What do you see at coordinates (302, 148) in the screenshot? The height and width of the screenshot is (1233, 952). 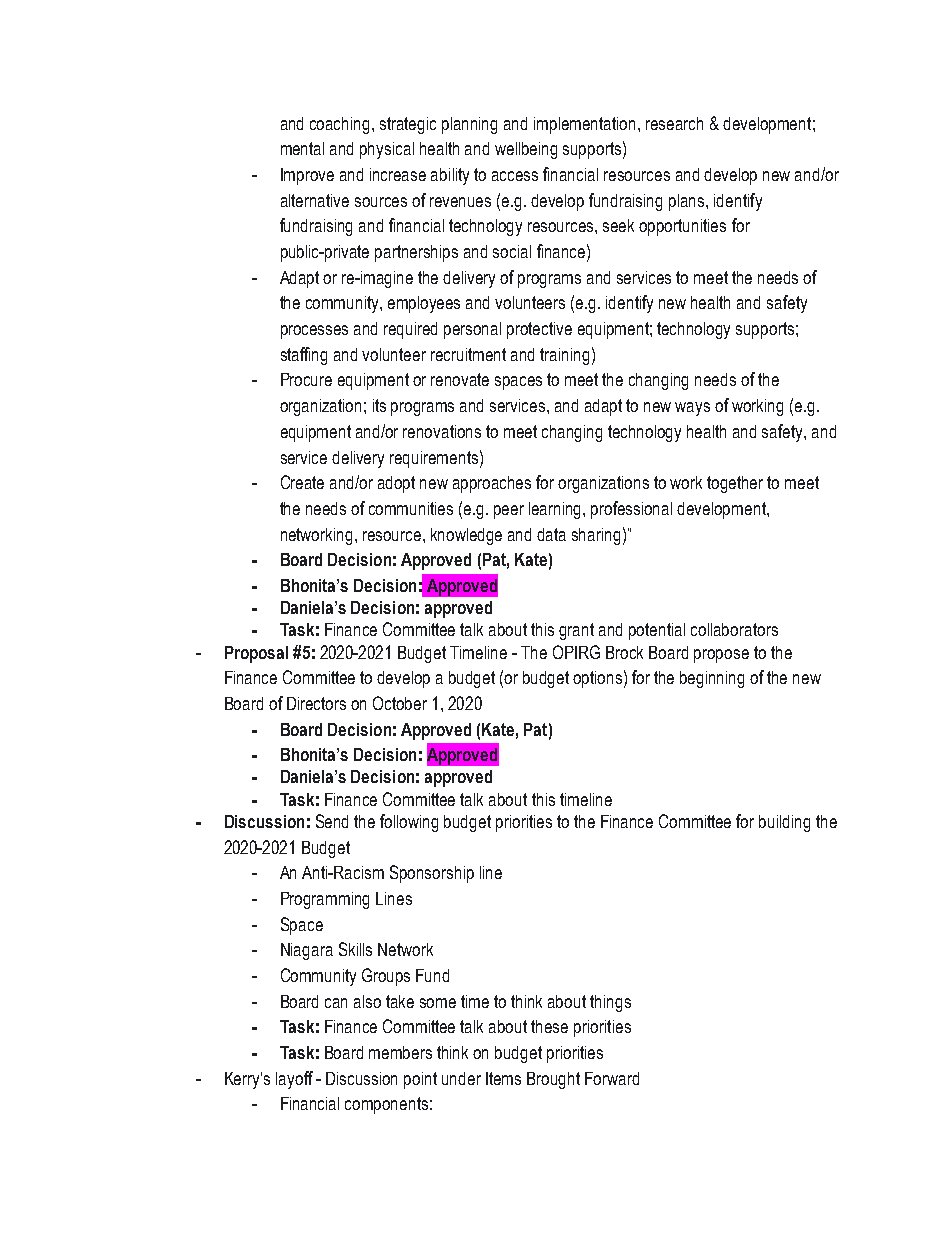 I see `mental` at bounding box center [302, 148].
